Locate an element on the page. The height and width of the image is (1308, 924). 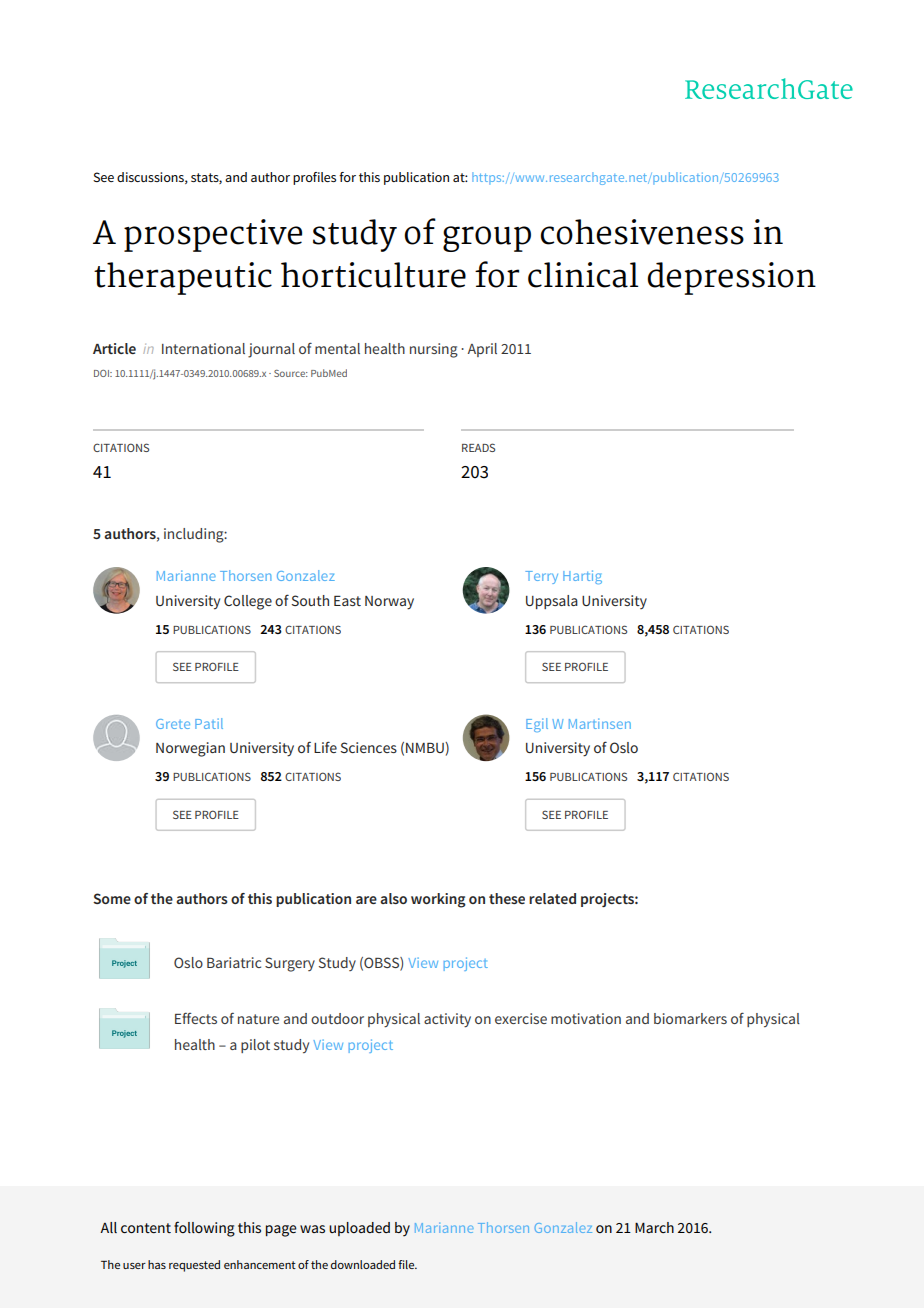
horticulture is located at coordinates (373, 275).
